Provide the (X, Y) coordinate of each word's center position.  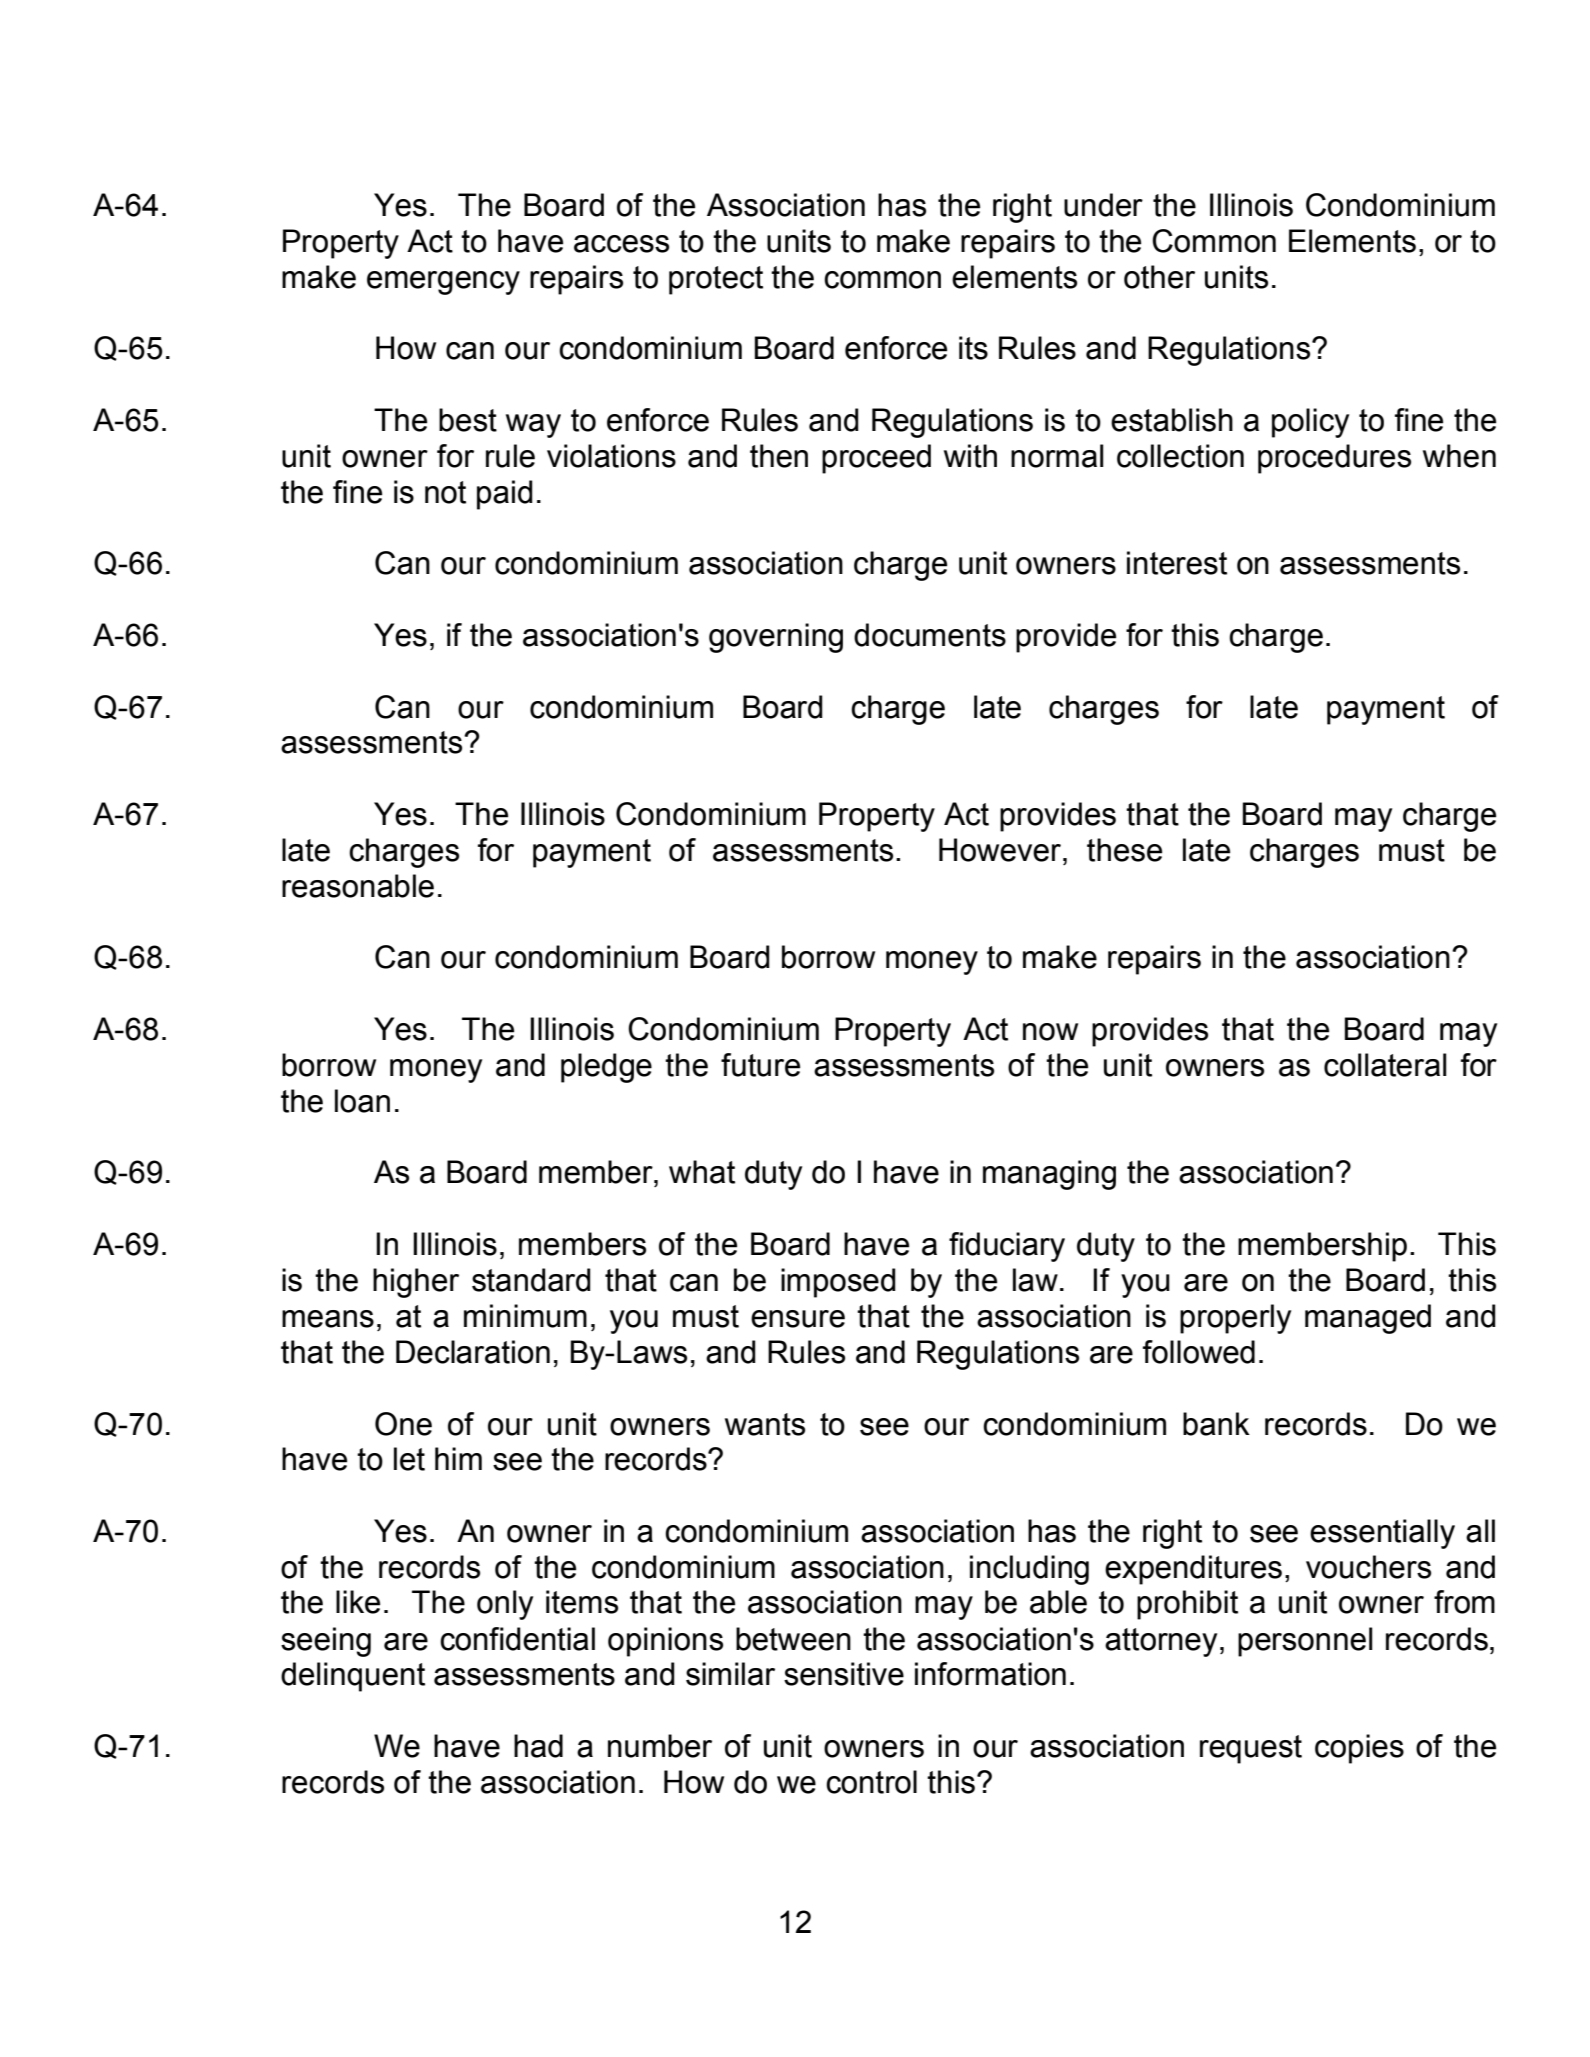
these (1124, 850)
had (538, 1746)
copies (1359, 1749)
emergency (443, 283)
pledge (606, 1068)
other (1159, 277)
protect (716, 280)
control (871, 1782)
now (1050, 1032)
